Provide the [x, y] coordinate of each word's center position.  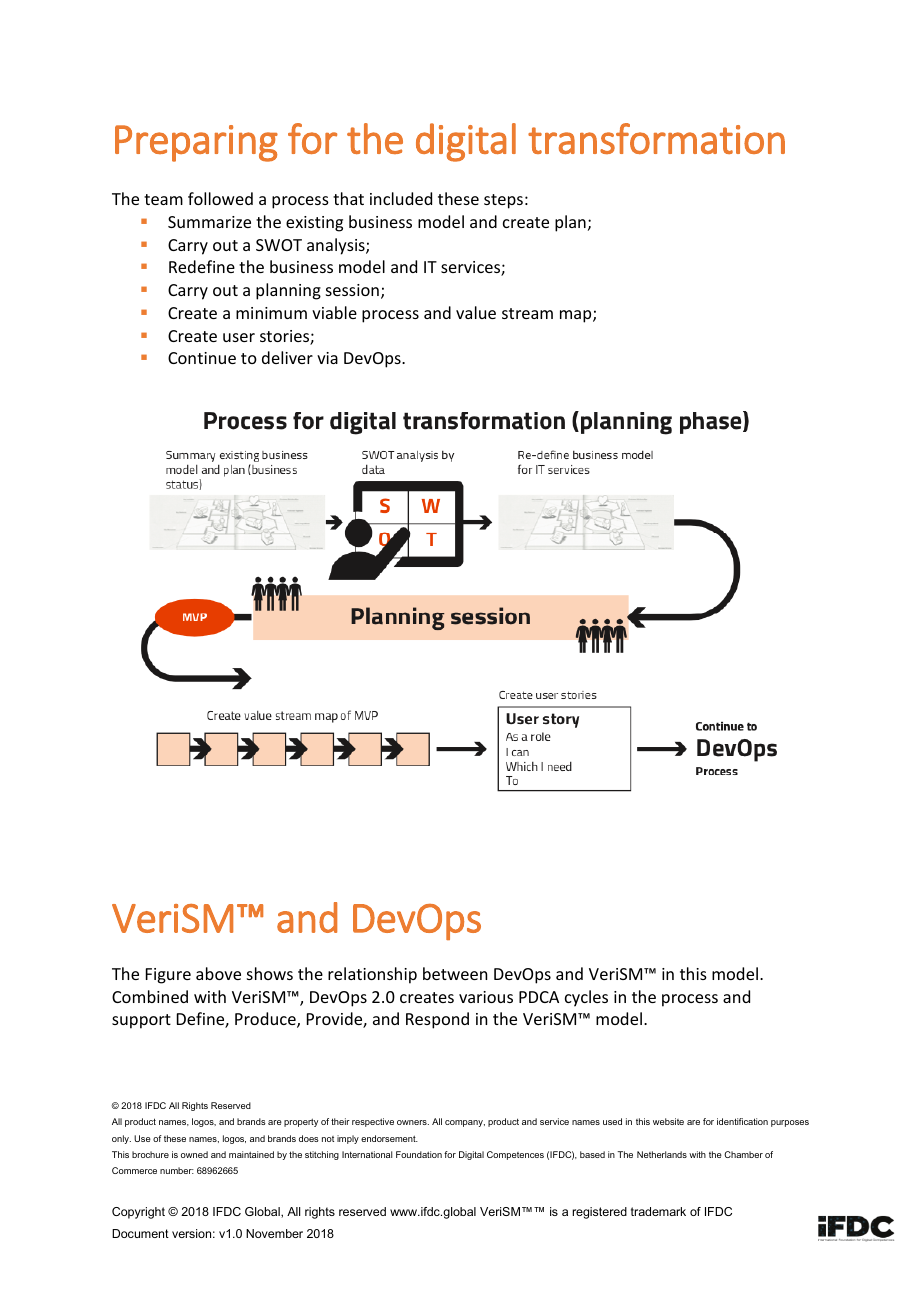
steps [503, 201]
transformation [656, 138]
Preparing [196, 143]
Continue [202, 358]
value [476, 312]
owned [194, 1154]
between [455, 973]
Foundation [419, 1154]
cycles [586, 998]
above [218, 973]
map [577, 316]
